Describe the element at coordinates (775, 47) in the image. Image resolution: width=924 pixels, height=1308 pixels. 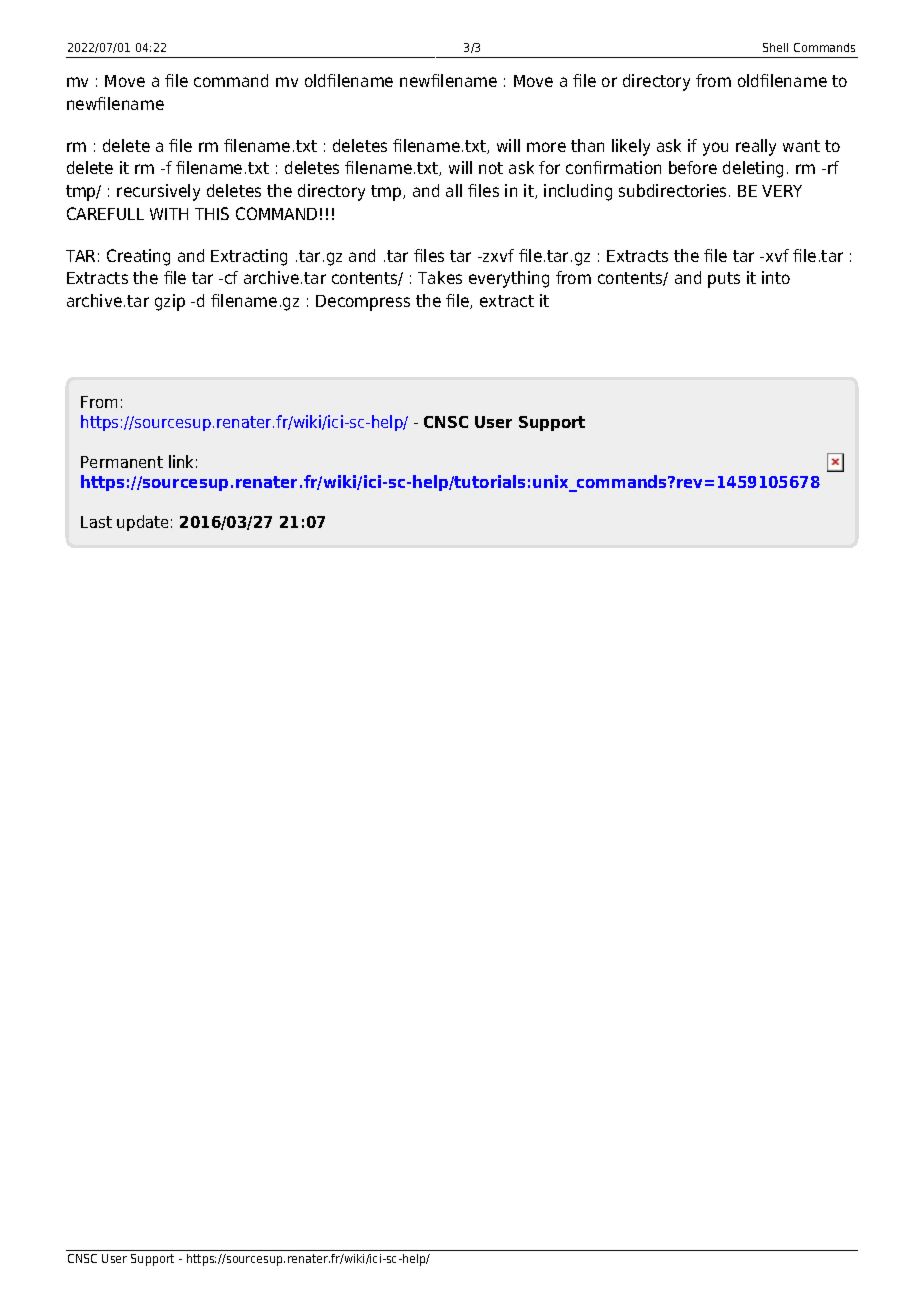
I see `Shell` at that location.
